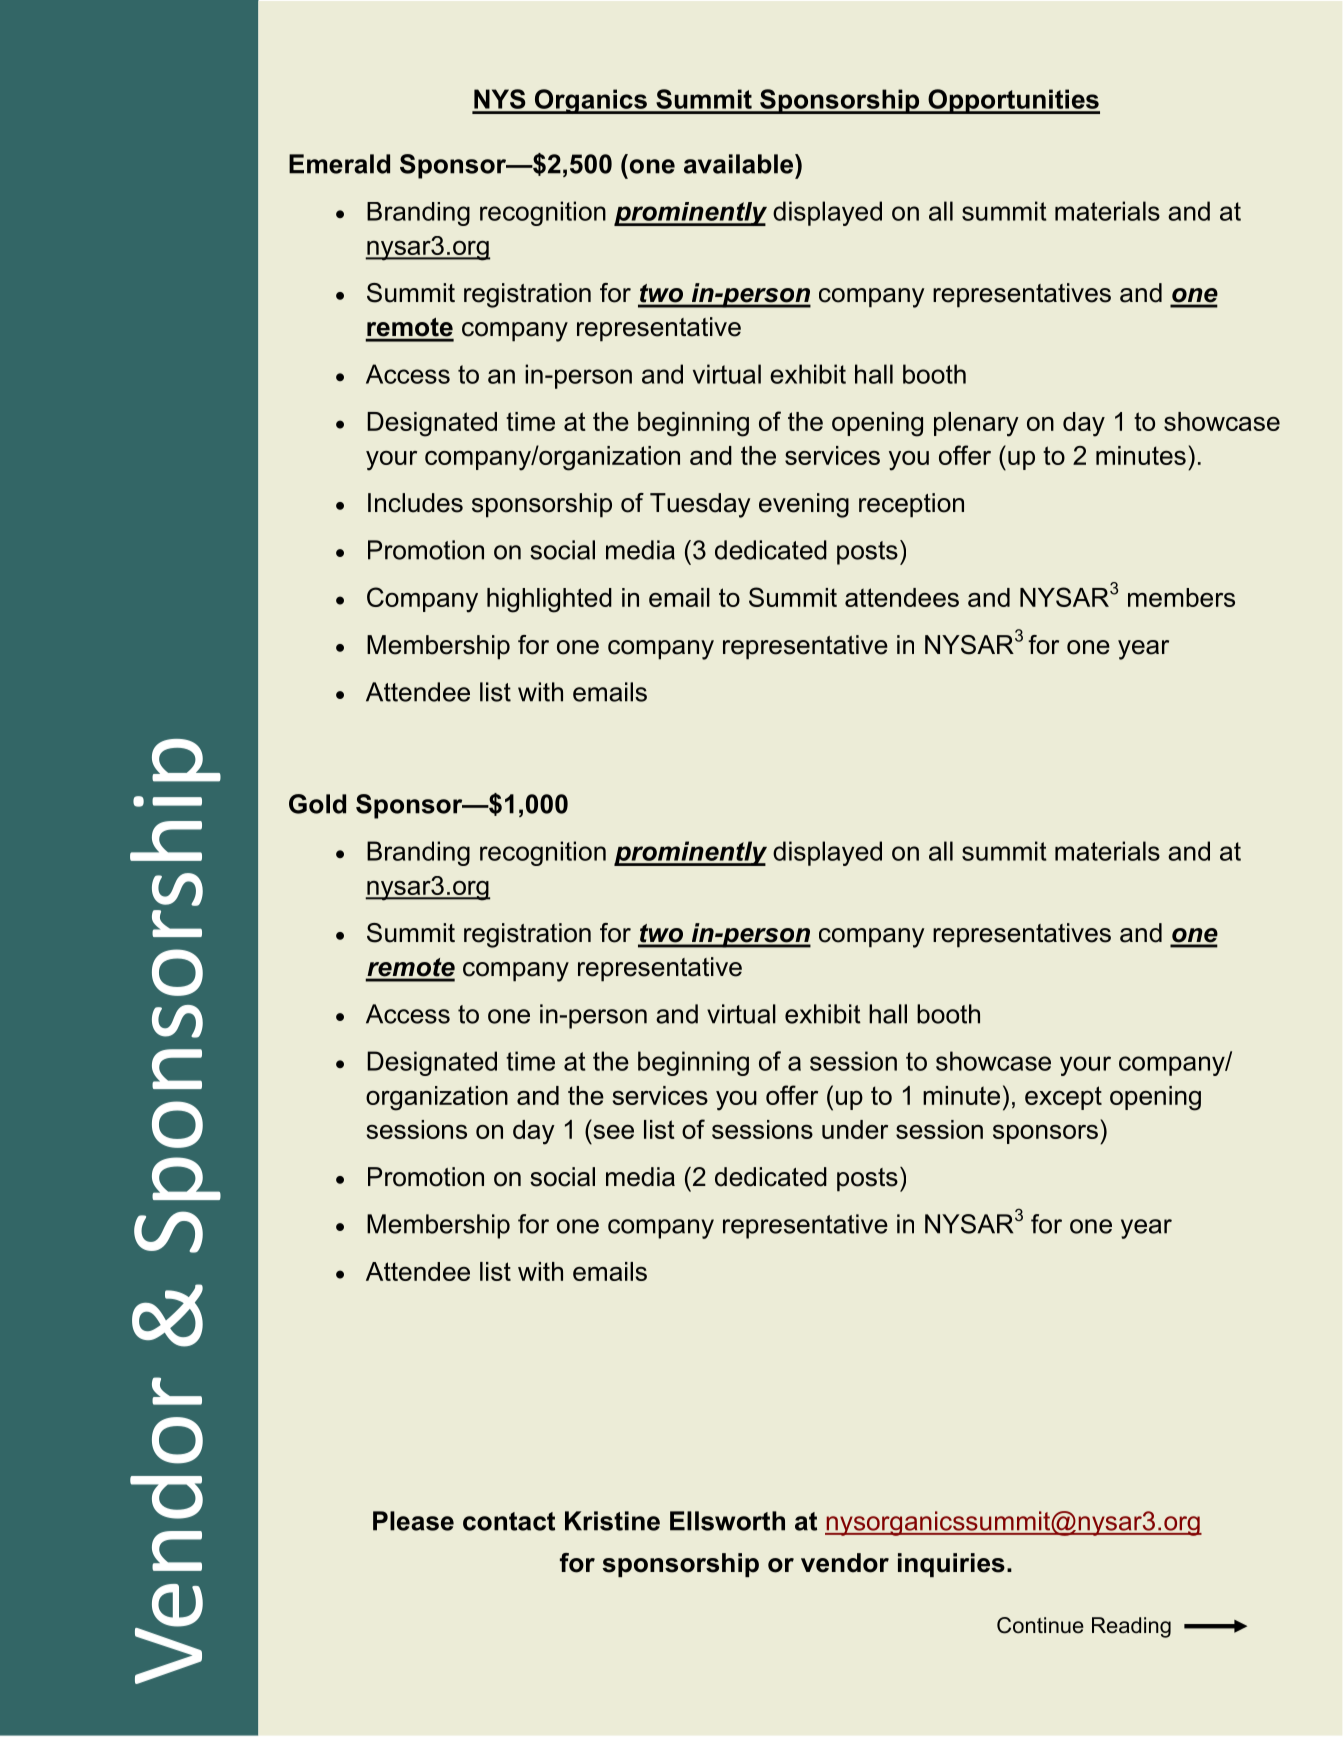 This screenshot has height=1738, width=1343. I want to click on available, so click(740, 164).
